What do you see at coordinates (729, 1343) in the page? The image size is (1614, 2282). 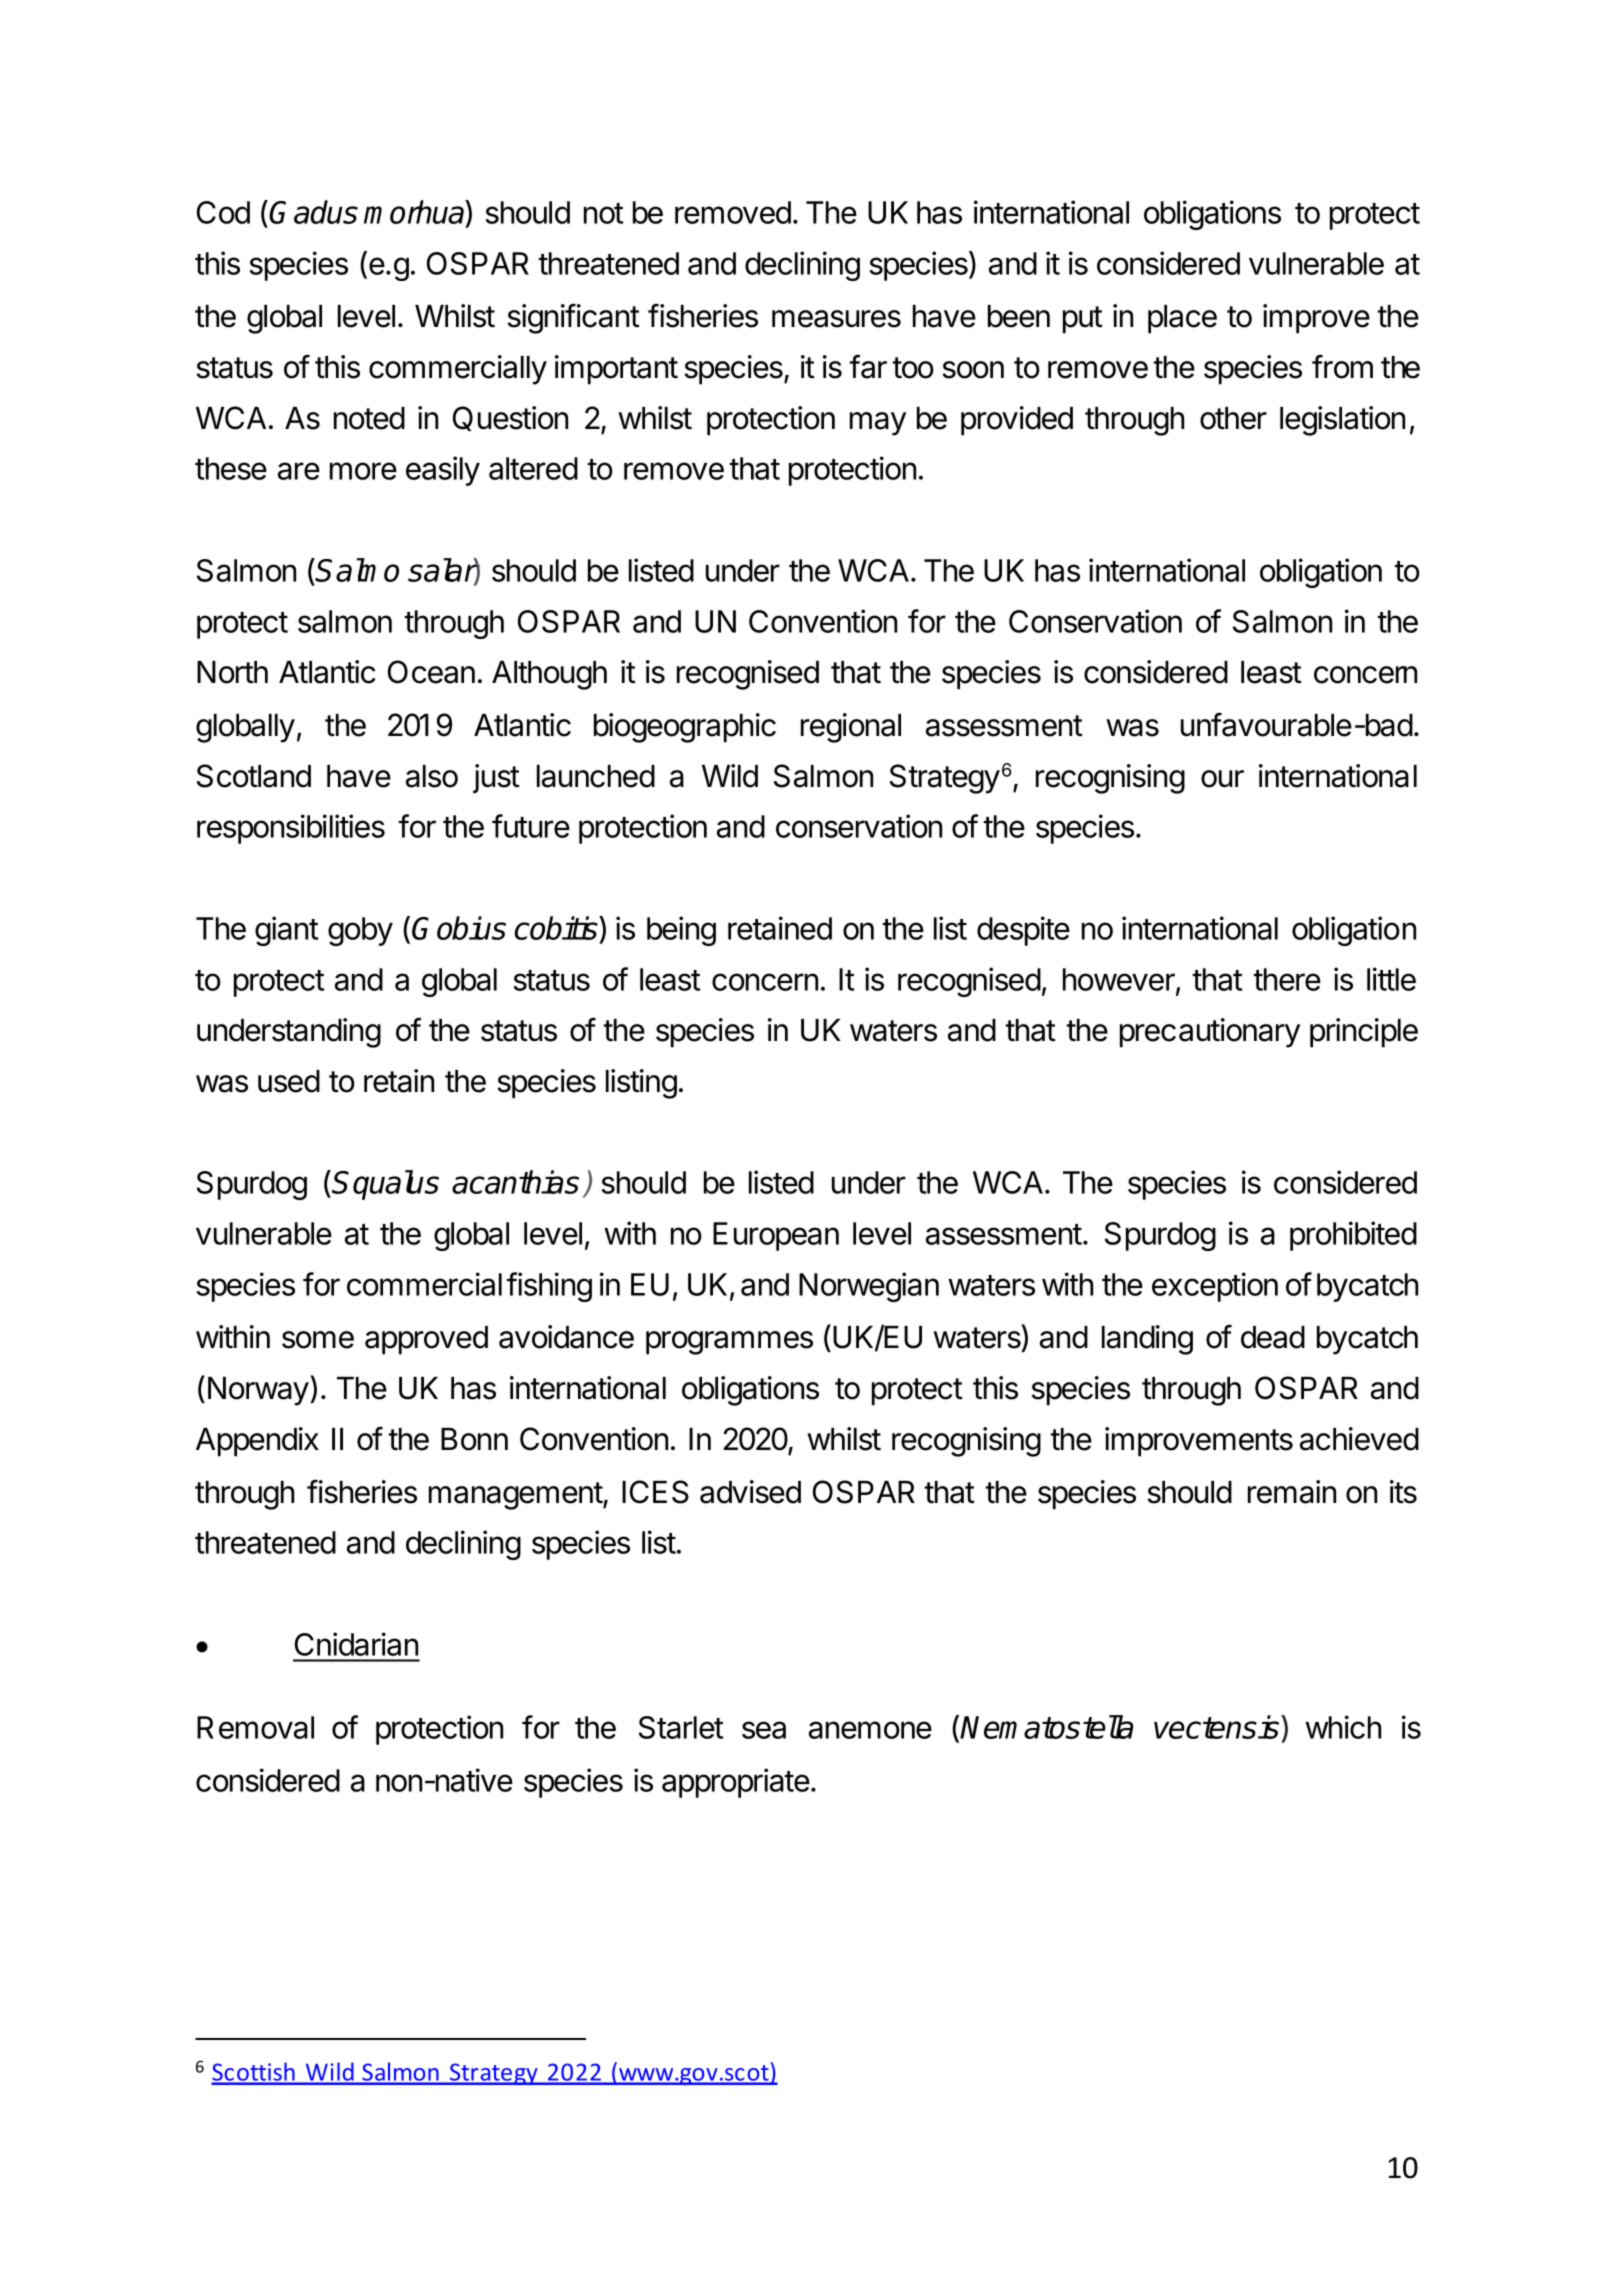 I see `programmes` at bounding box center [729, 1343].
